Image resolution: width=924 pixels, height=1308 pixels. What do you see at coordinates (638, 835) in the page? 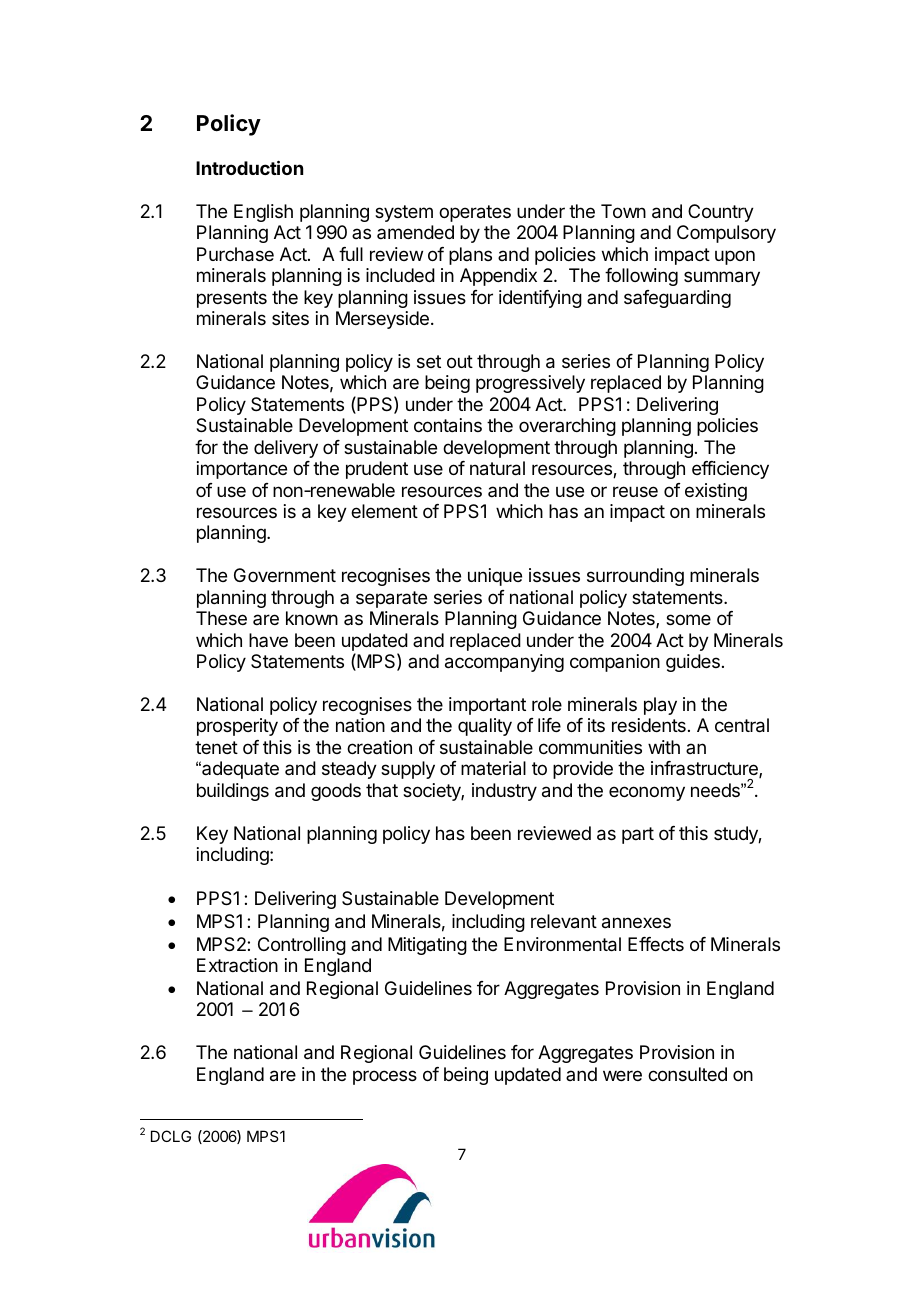
I see `part` at bounding box center [638, 835].
